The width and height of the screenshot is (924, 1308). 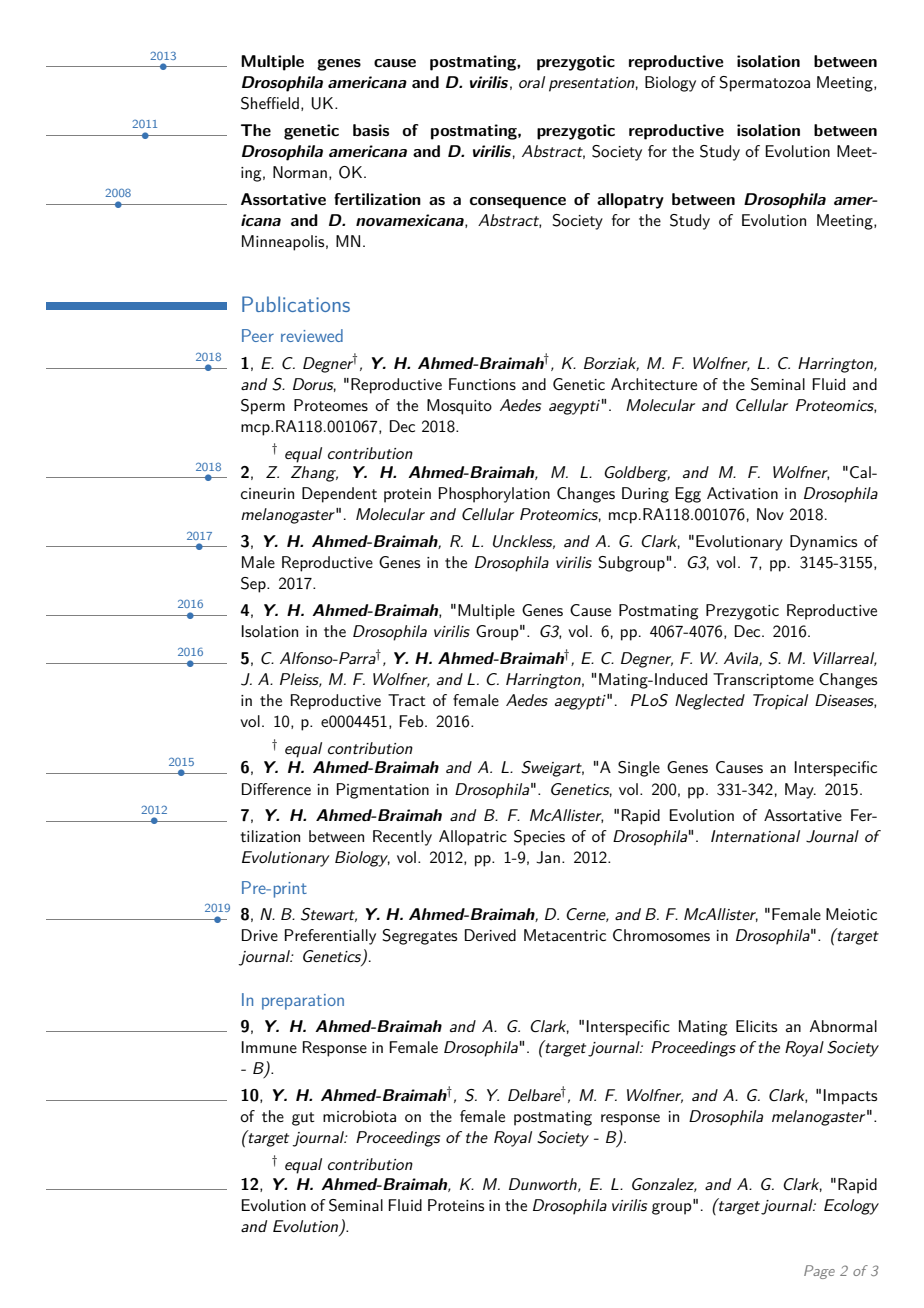 What do you see at coordinates (742, 493) in the screenshot?
I see `Activation` at bounding box center [742, 493].
